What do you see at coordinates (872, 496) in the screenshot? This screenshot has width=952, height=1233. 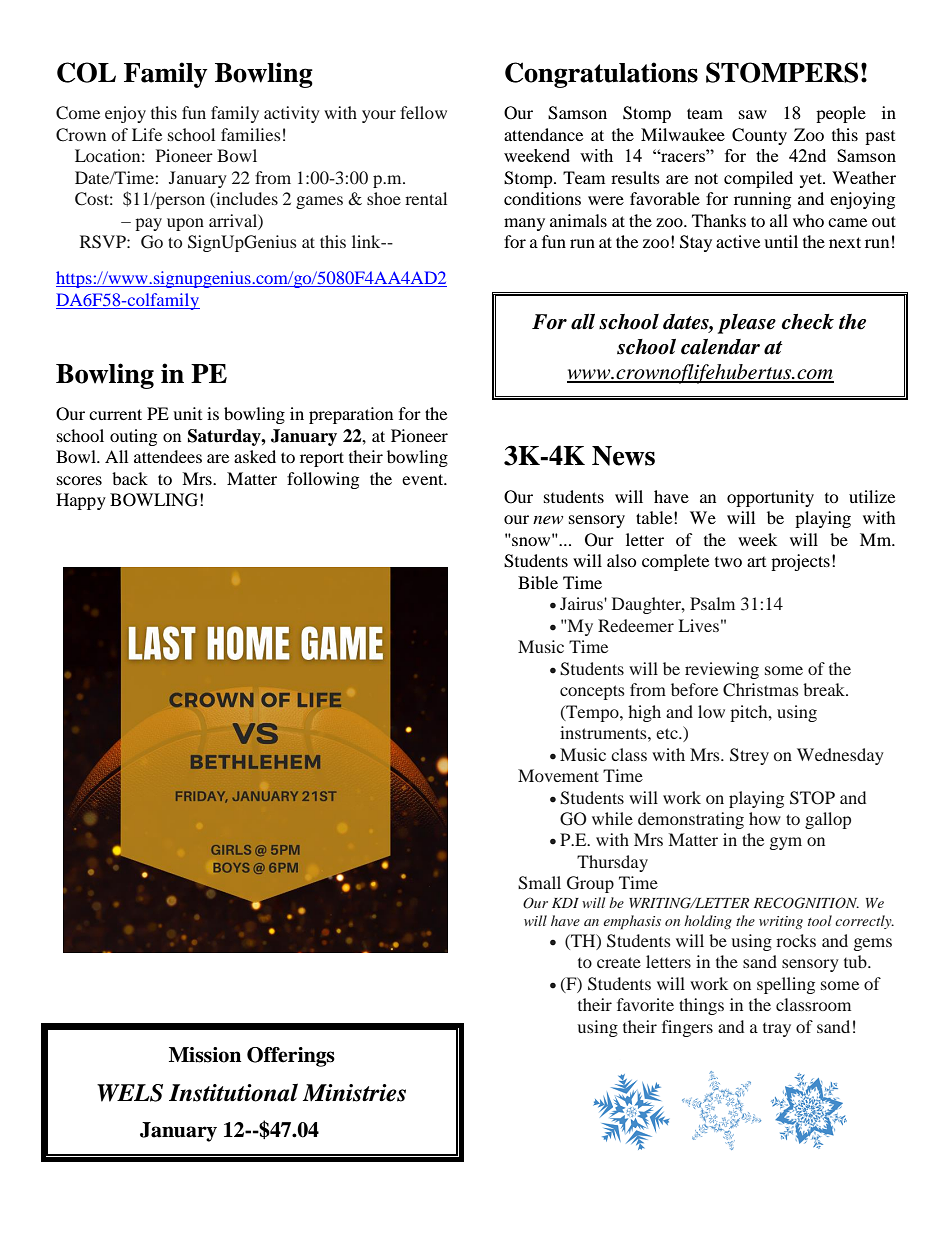 I see `utilize` at bounding box center [872, 496].
